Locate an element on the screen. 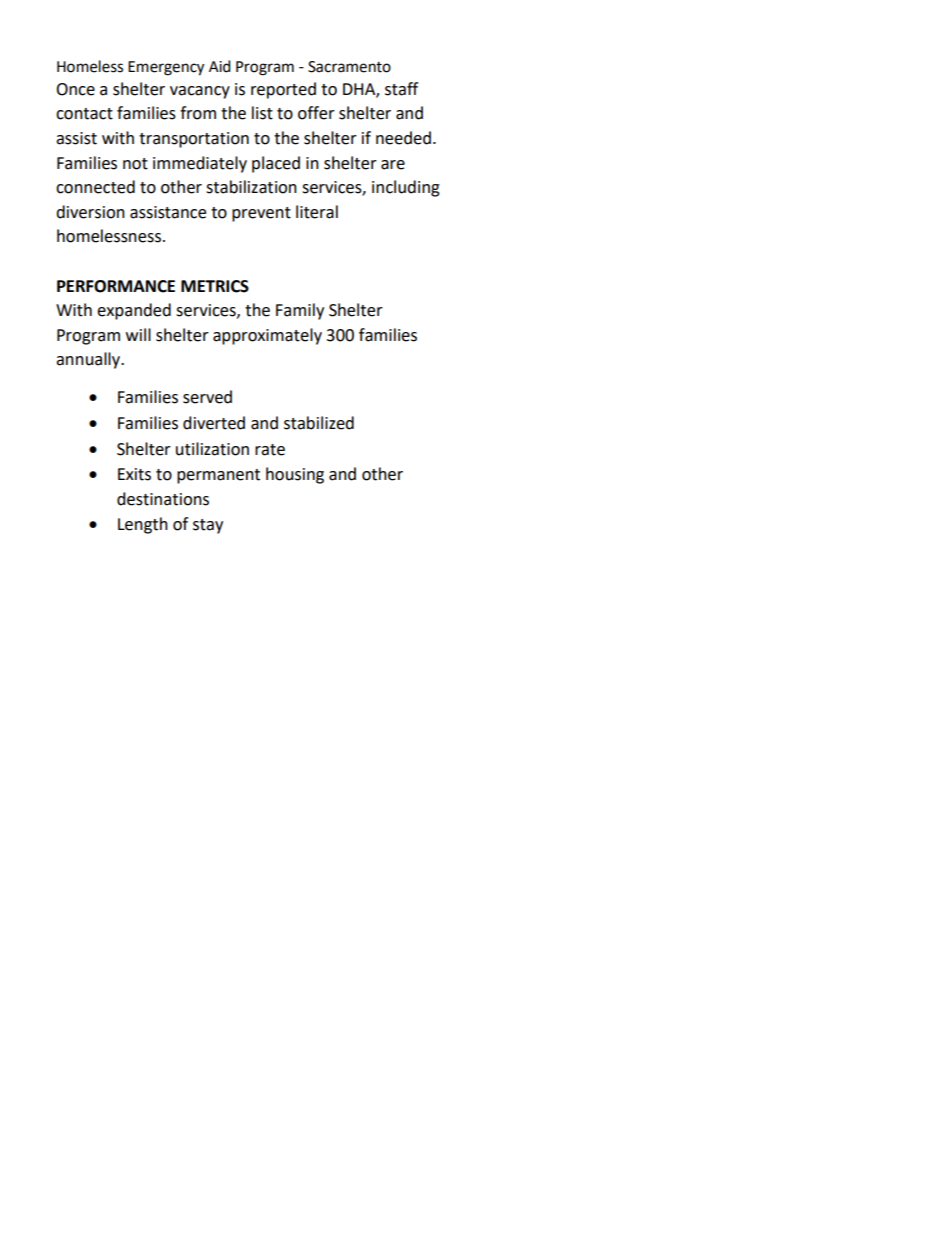 The height and width of the screenshot is (1233, 952). Sacramento is located at coordinates (349, 67).
